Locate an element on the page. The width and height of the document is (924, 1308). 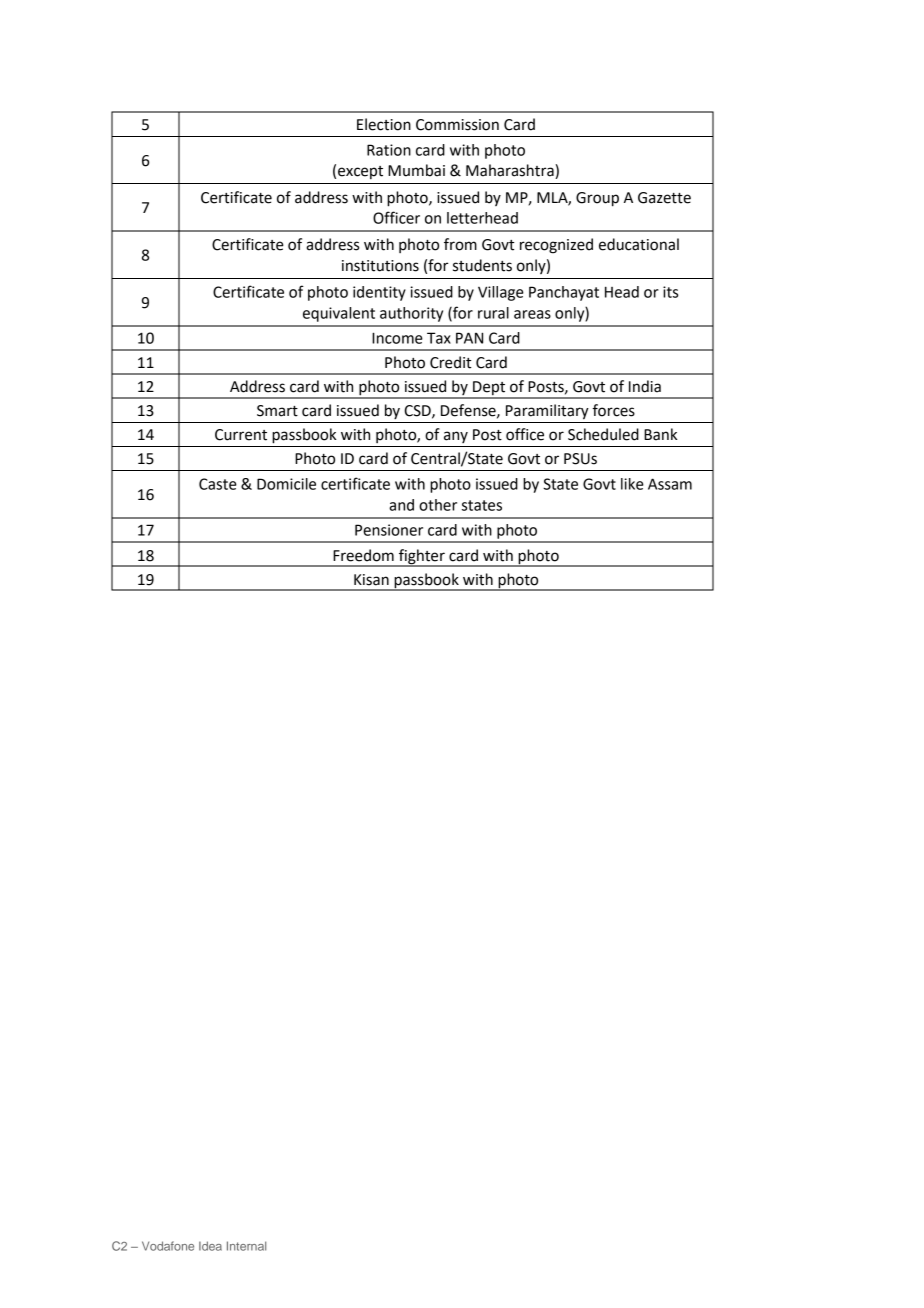
Group is located at coordinates (597, 199).
